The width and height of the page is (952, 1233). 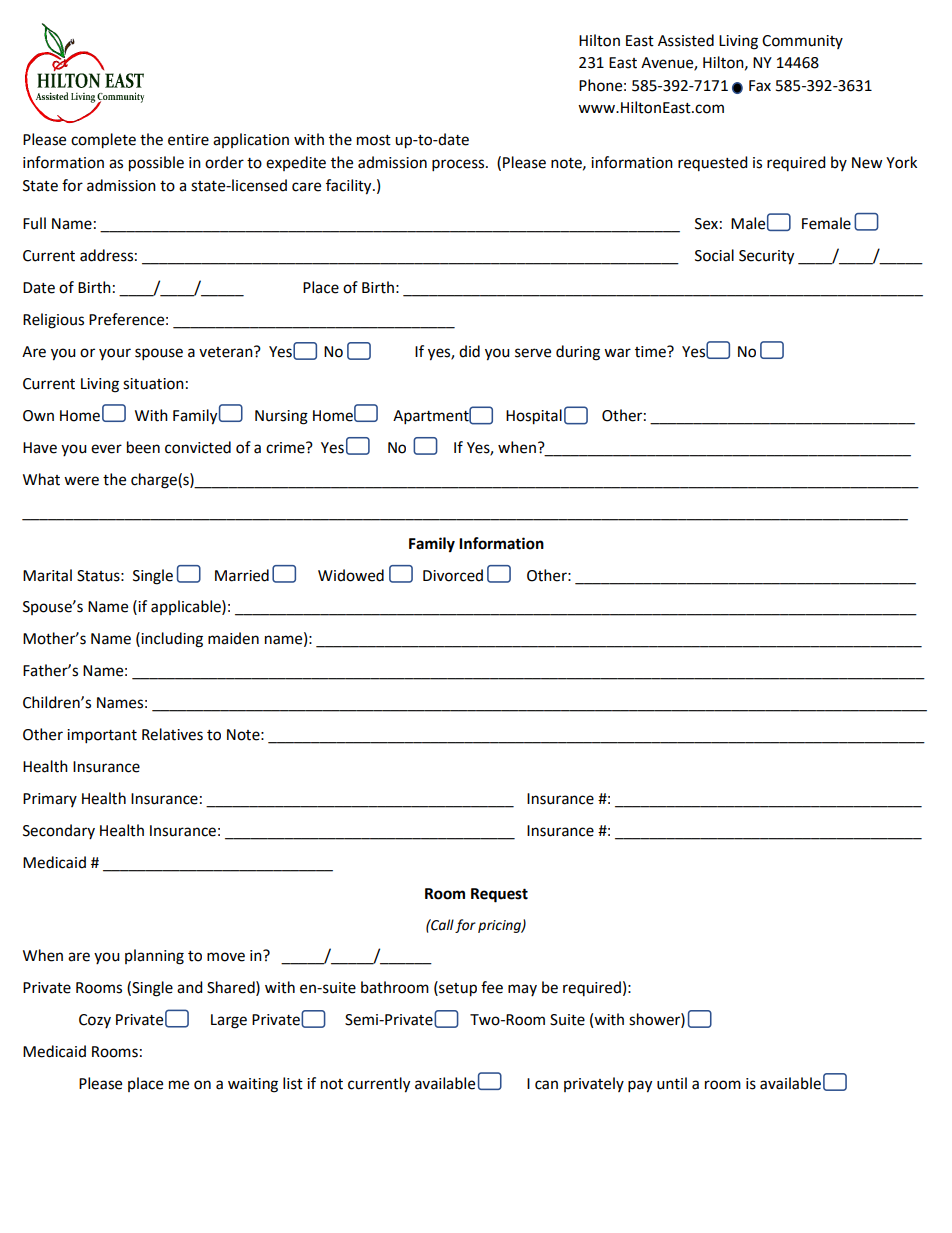 What do you see at coordinates (651, 352) in the page?
I see `time` at bounding box center [651, 352].
